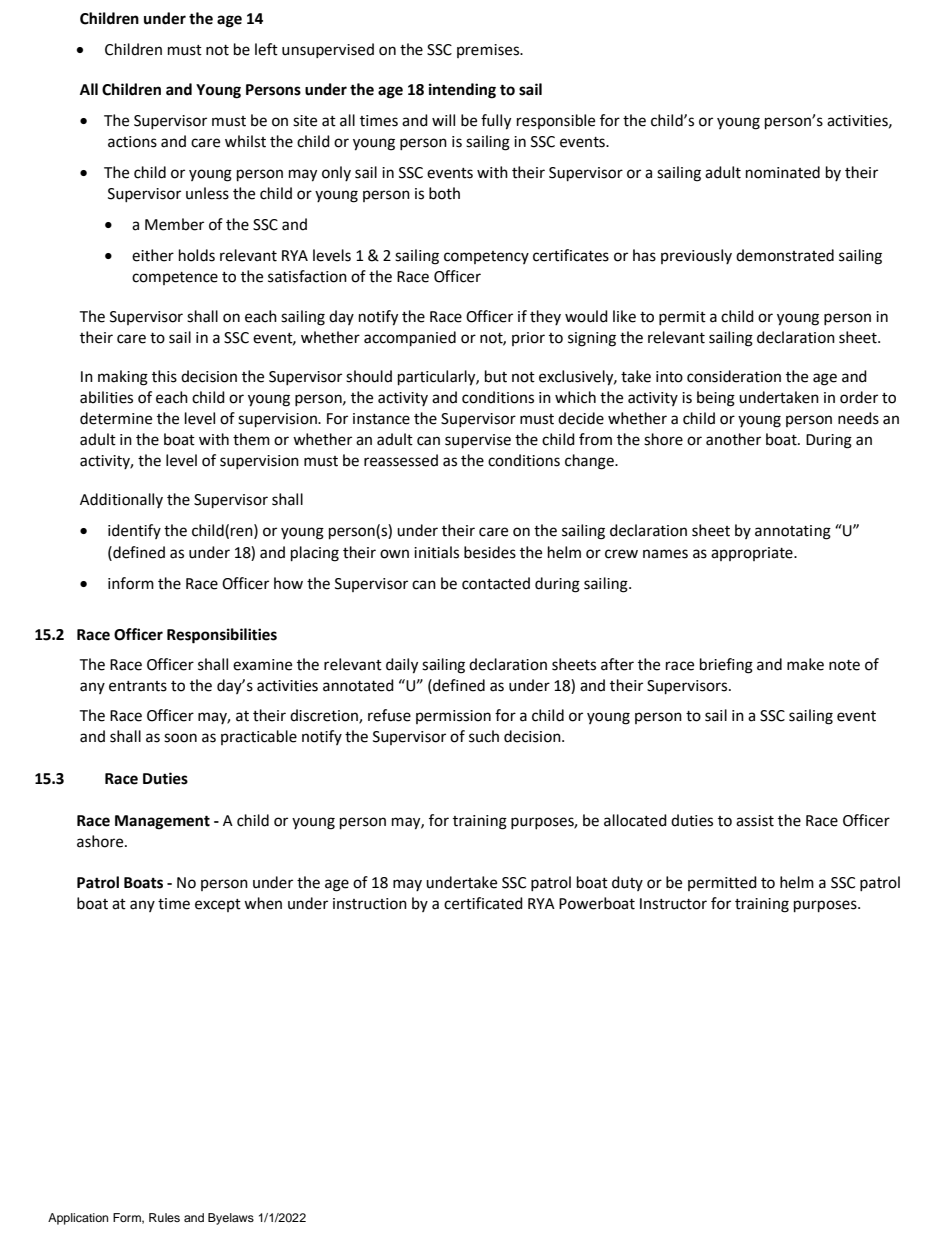 The height and width of the screenshot is (1233, 952). Describe the element at coordinates (673, 904) in the screenshot. I see `Instructor` at that location.
